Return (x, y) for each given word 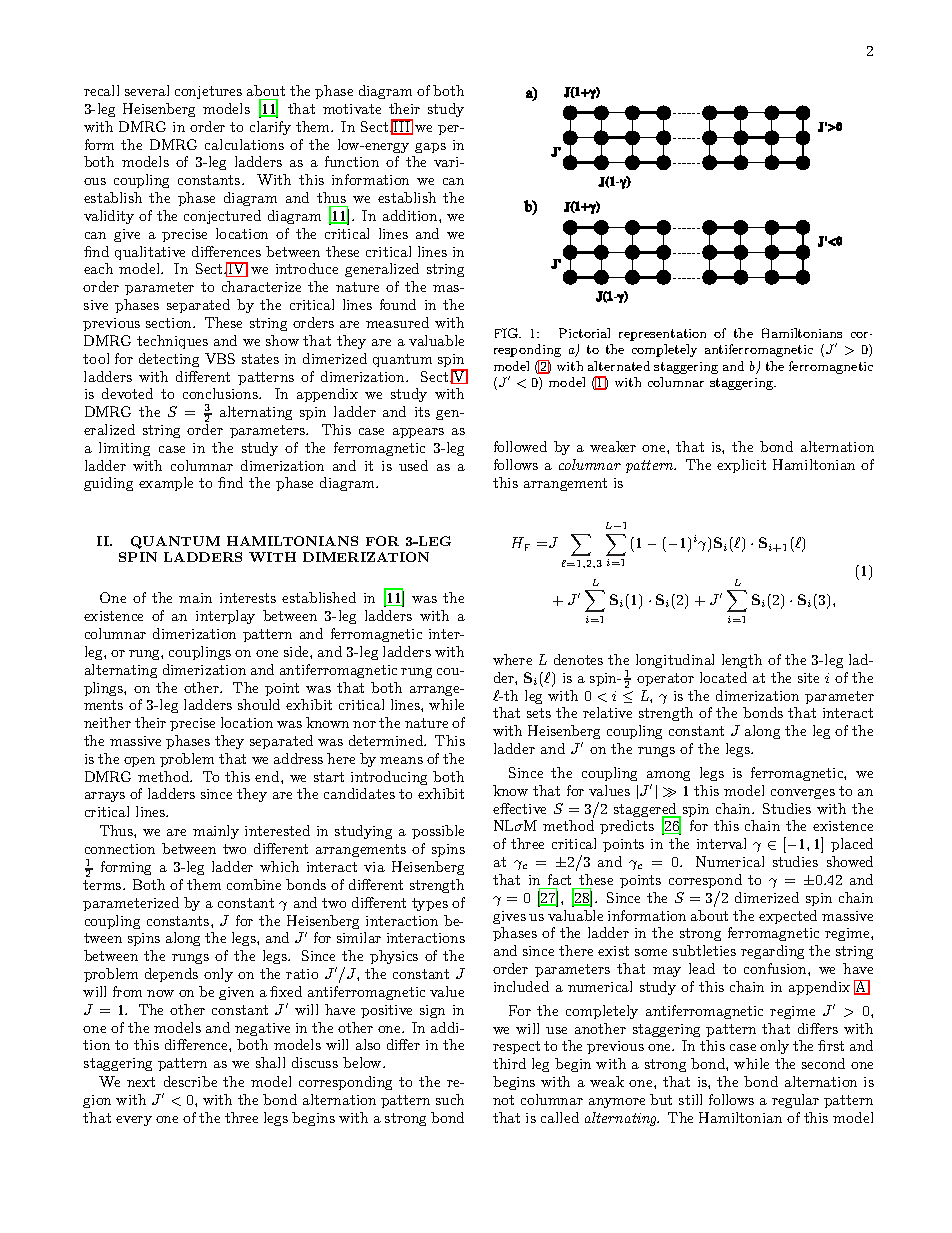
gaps (430, 148)
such (450, 1099)
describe (190, 1081)
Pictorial (584, 333)
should (259, 704)
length (742, 661)
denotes (578, 659)
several (147, 90)
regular (795, 1101)
